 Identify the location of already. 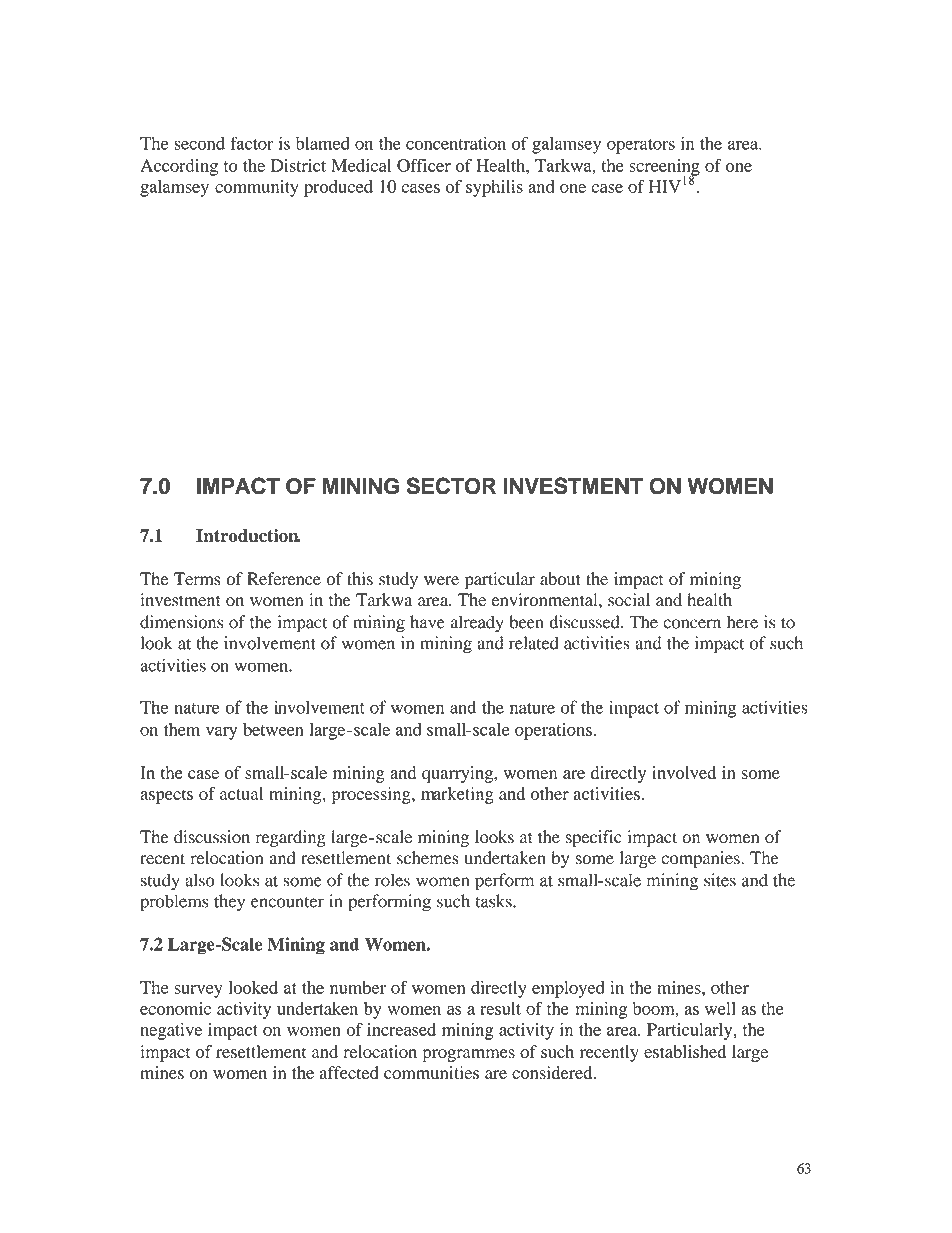
(477, 624).
